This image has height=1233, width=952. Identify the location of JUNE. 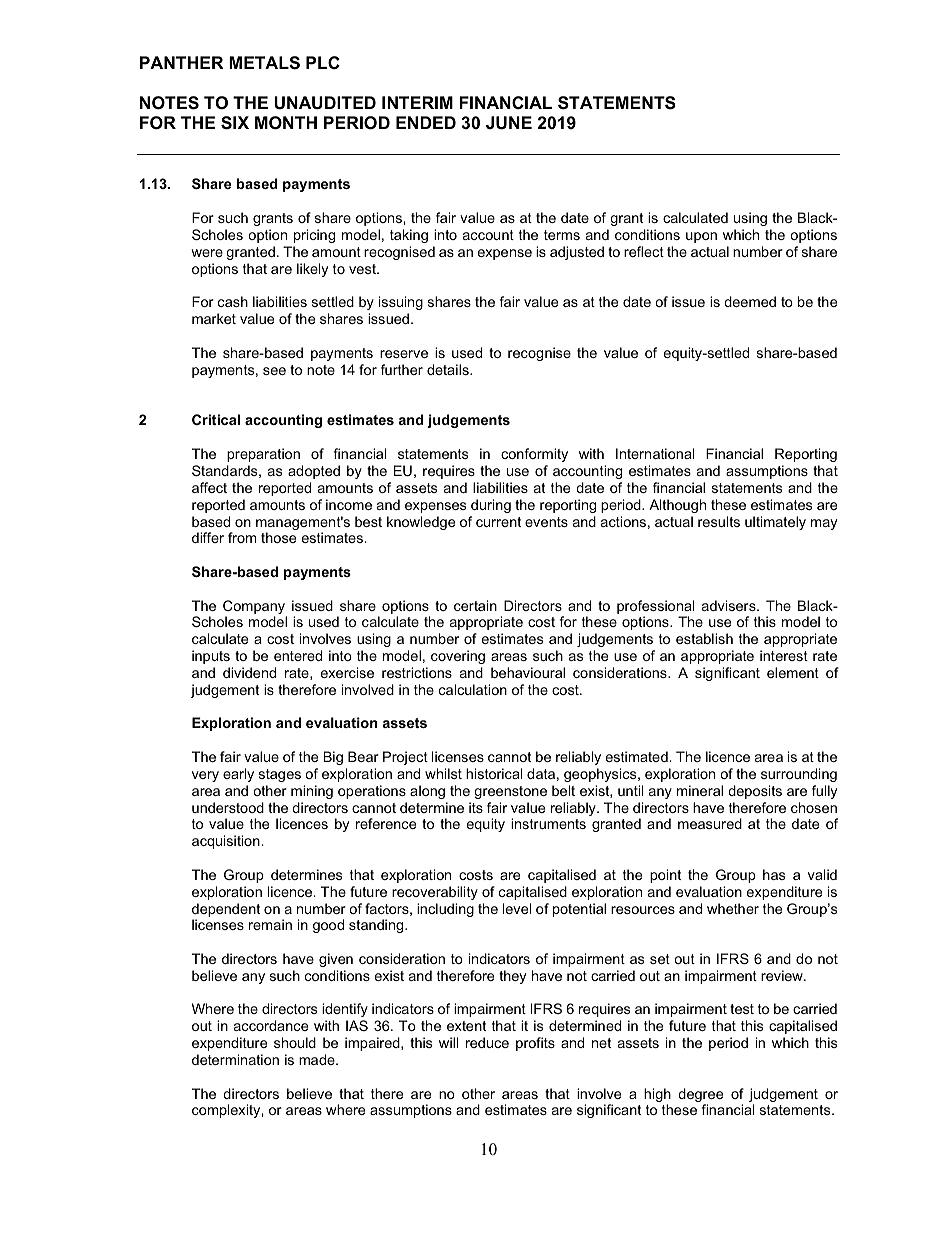
(509, 123).
